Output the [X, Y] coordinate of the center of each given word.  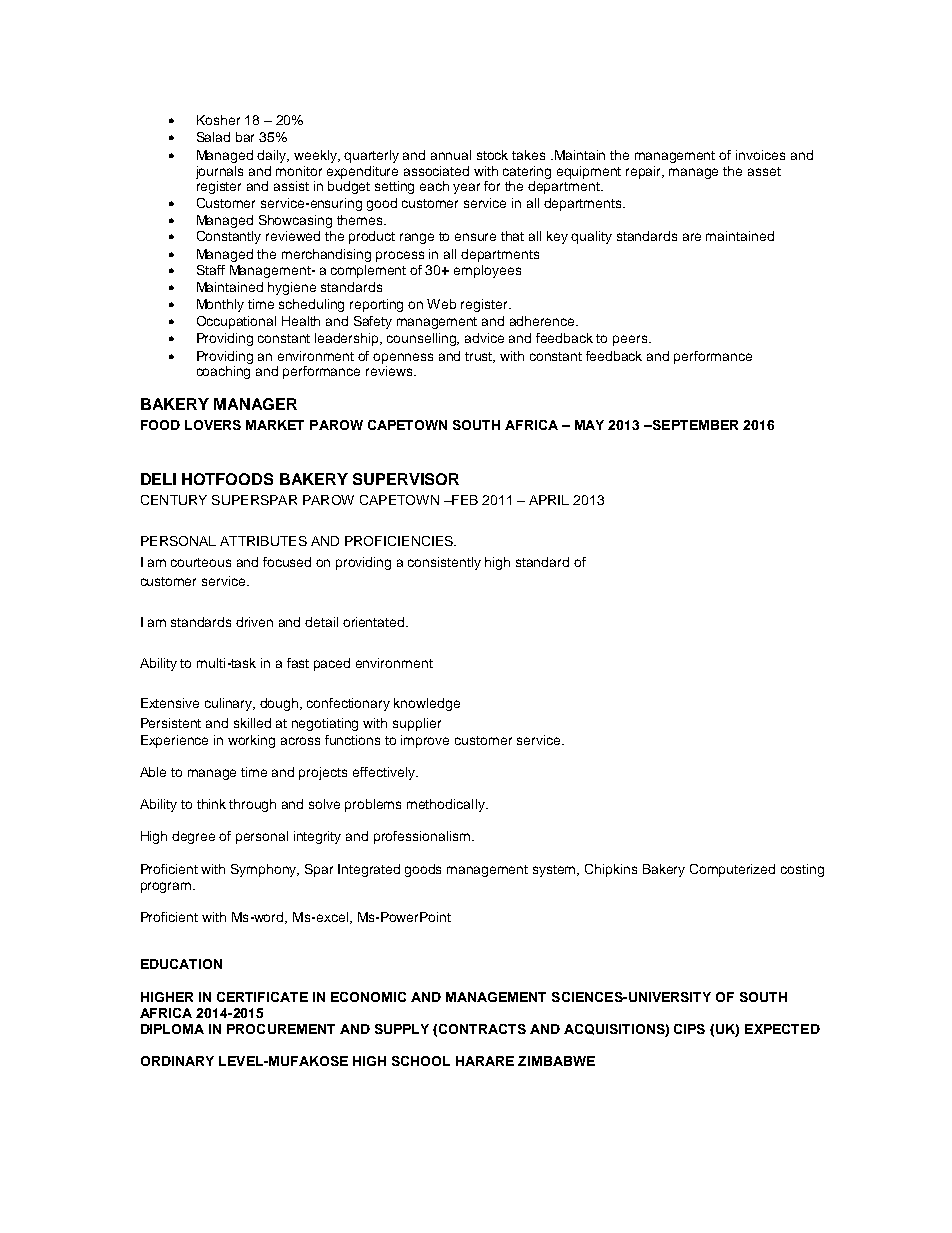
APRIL [549, 500]
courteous [201, 562]
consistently [444, 563]
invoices [760, 155]
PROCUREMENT [281, 1029]
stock [492, 155]
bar [245, 137]
